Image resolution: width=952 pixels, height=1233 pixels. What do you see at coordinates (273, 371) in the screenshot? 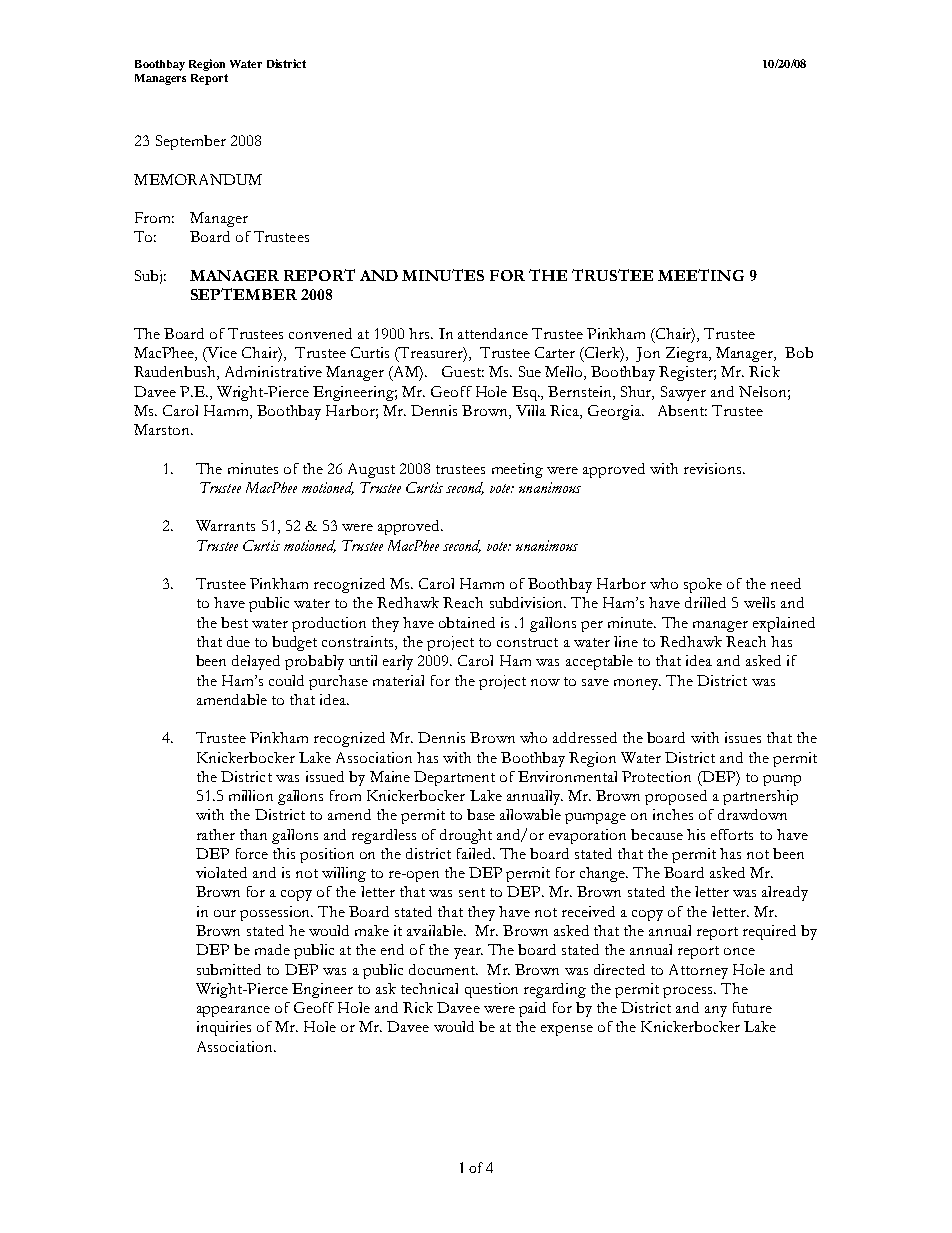
I see `Administrative` at bounding box center [273, 371].
